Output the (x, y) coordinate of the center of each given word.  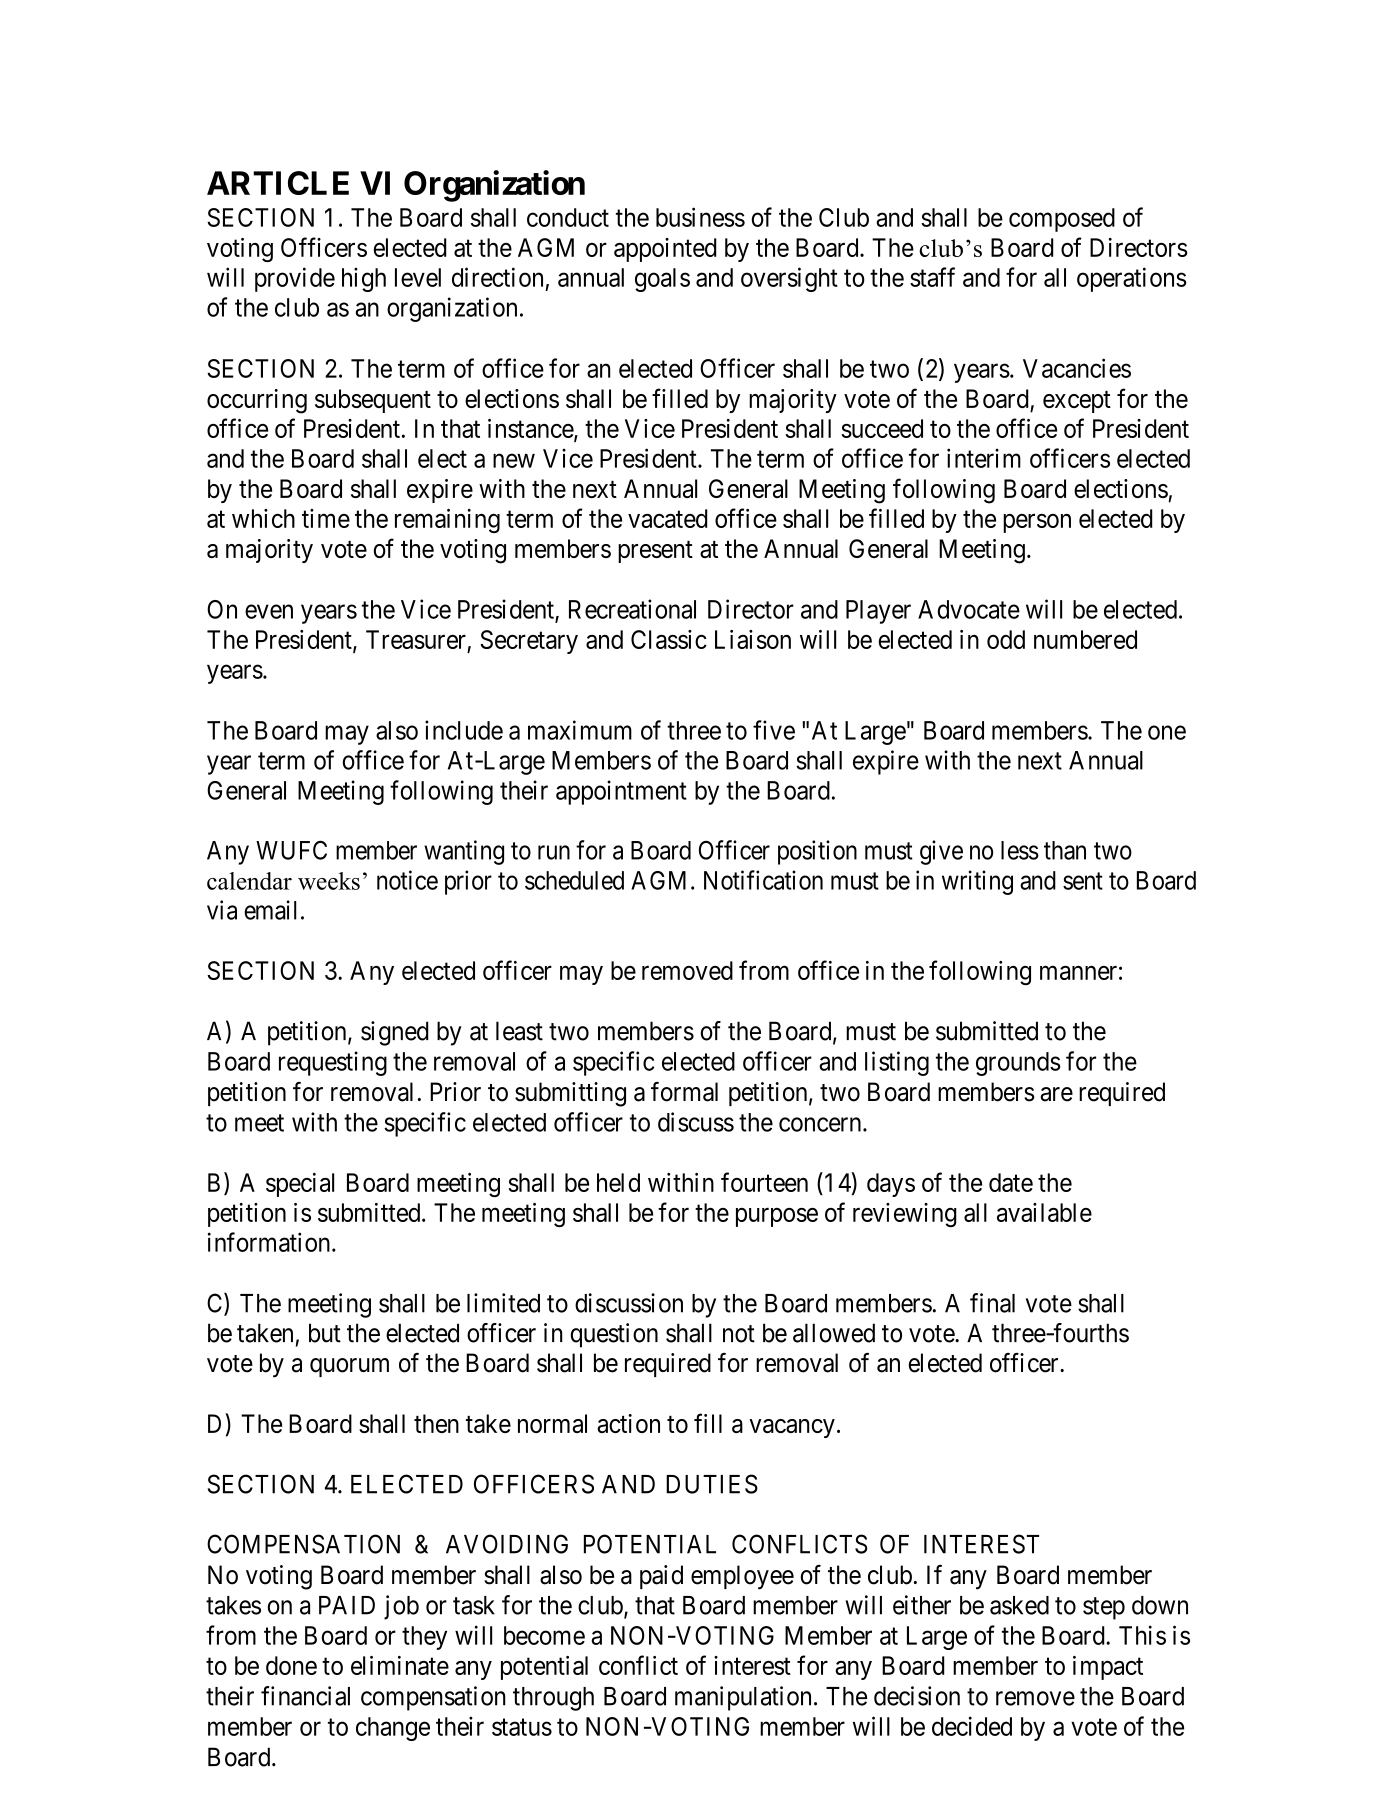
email (270, 910)
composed (1062, 220)
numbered (1085, 639)
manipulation (743, 1698)
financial (305, 1696)
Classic (669, 639)
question (614, 1335)
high (364, 279)
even (269, 611)
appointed (665, 250)
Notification (763, 880)
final (992, 1303)
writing (977, 882)
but (325, 1333)
